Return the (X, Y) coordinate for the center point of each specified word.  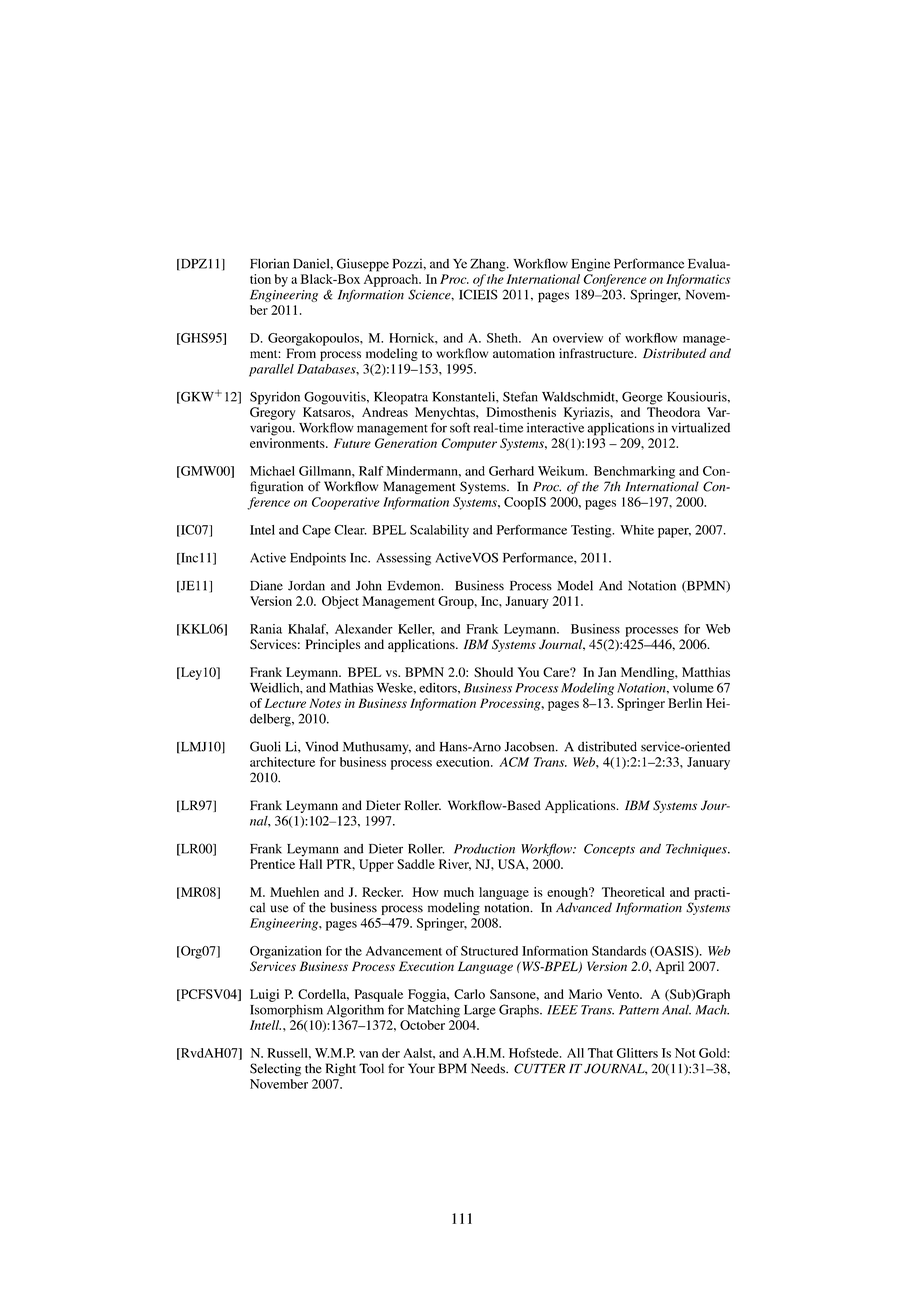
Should (493, 672)
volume (693, 688)
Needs (489, 1068)
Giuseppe (363, 265)
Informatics (698, 280)
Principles (332, 645)
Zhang (489, 265)
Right (341, 1069)
